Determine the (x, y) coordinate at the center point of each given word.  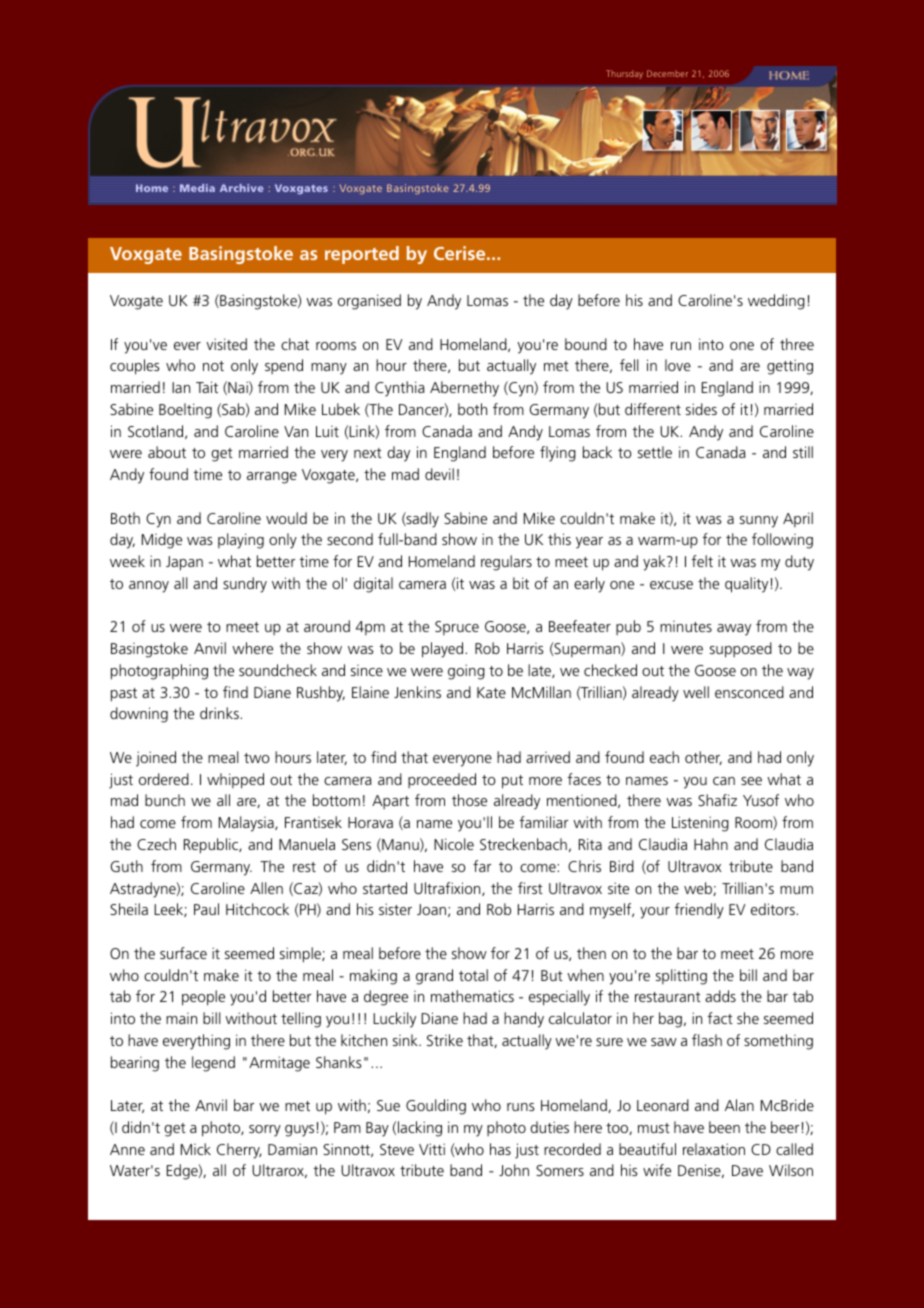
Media (197, 188)
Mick (196, 1149)
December (667, 73)
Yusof (761, 800)
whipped (235, 781)
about (167, 452)
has (500, 1149)
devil (439, 474)
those (469, 800)
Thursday (624, 74)
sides (701, 409)
